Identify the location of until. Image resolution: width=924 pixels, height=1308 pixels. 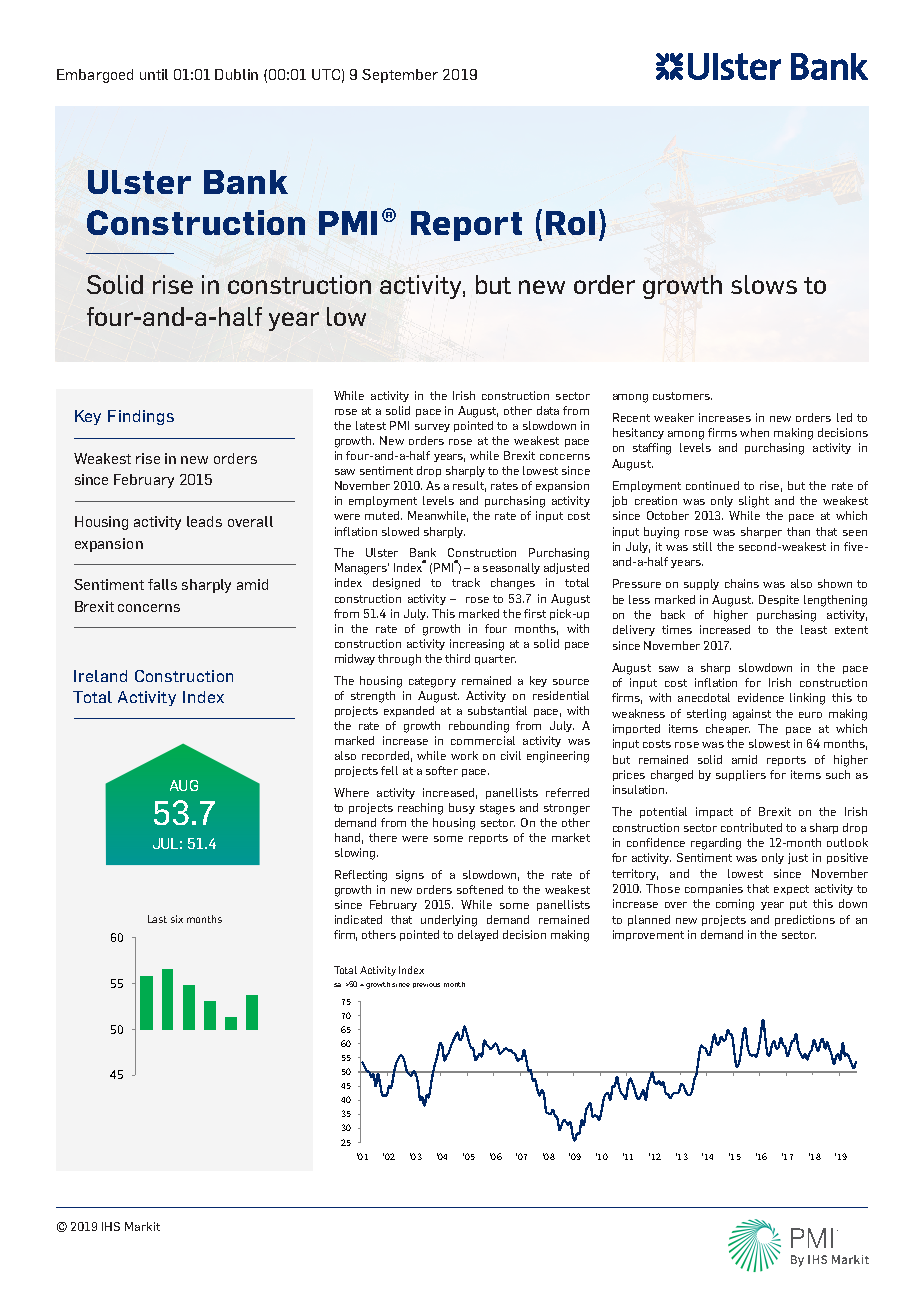
(154, 74).
